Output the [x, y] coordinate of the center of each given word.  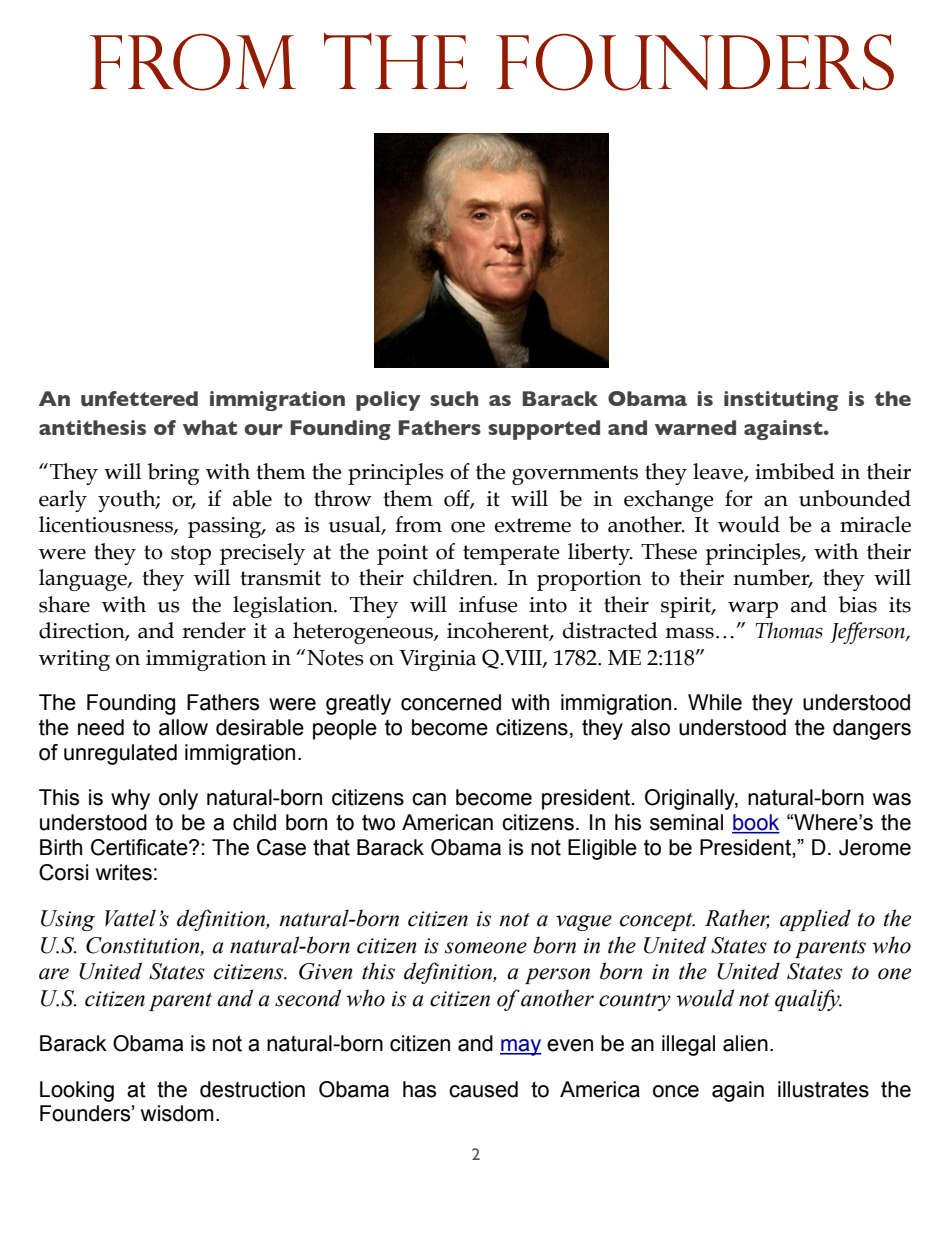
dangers [872, 729]
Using [68, 920]
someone [486, 948]
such [454, 399]
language [84, 580]
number [772, 578]
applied [815, 920]
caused [483, 1089]
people [345, 729]
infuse [488, 604]
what [210, 427]
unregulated [120, 754]
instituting [781, 401]
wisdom [177, 1113]
